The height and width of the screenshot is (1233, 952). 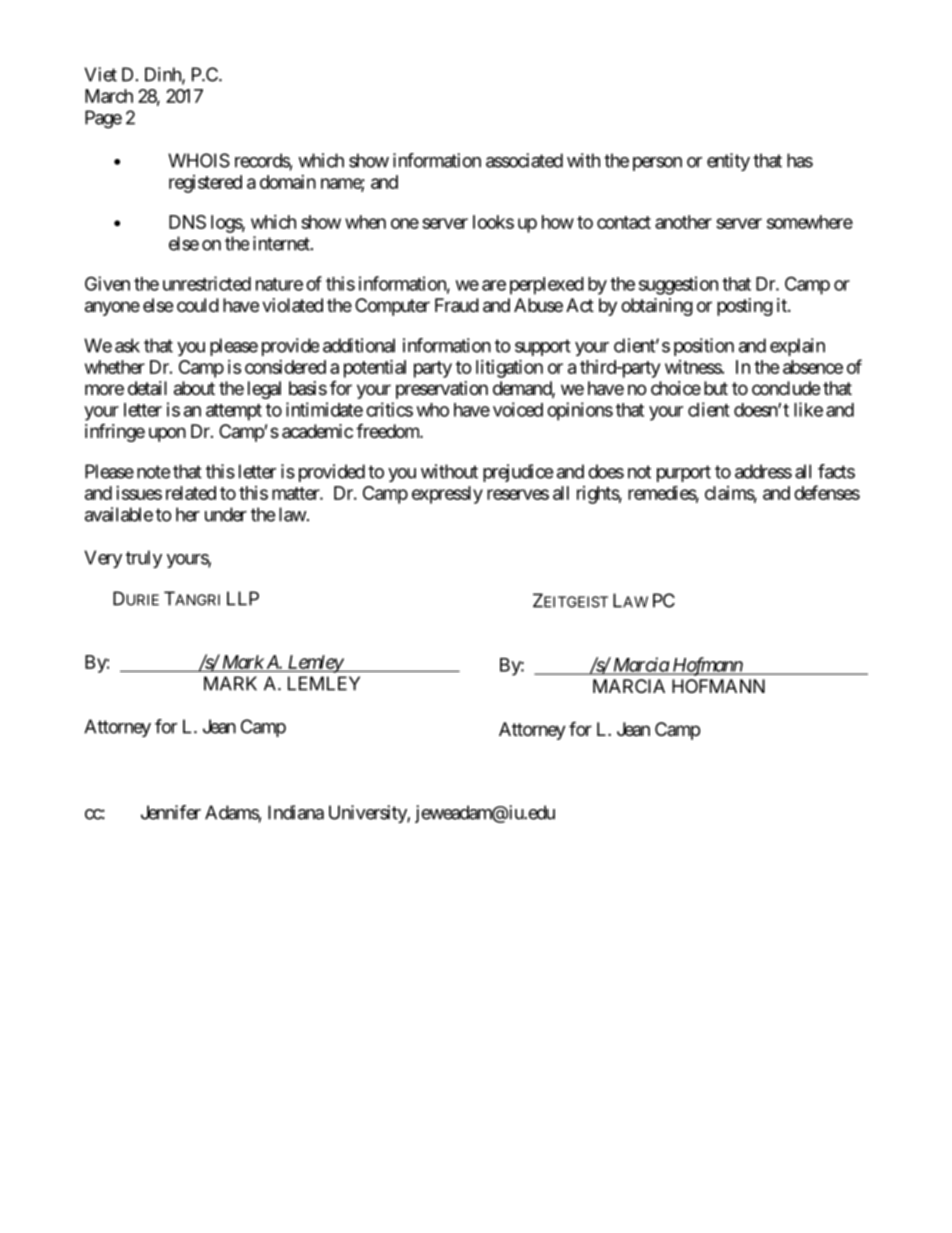 I want to click on could, so click(x=198, y=305).
